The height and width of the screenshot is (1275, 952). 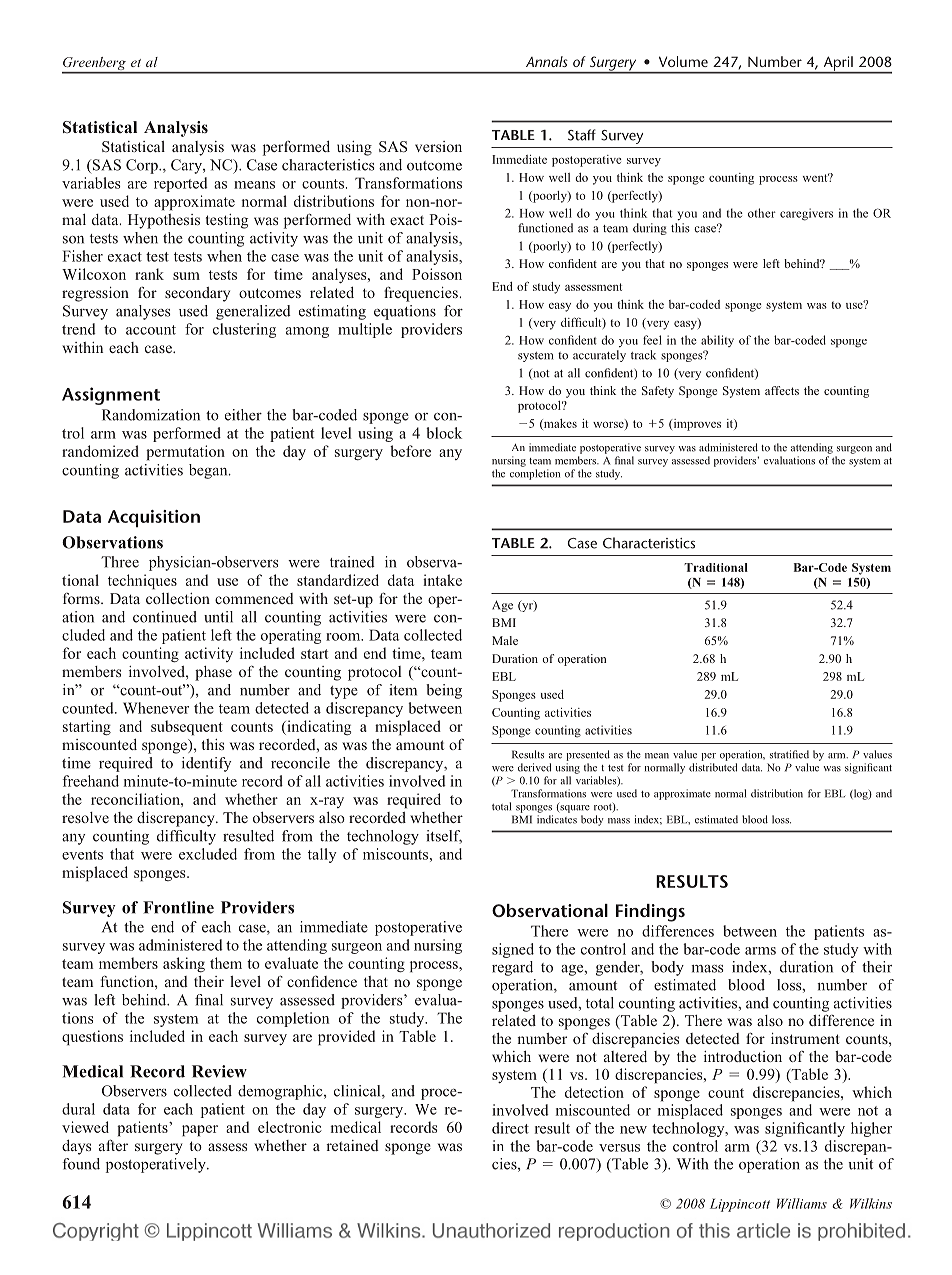 What do you see at coordinates (200, 1130) in the screenshot?
I see `paper` at bounding box center [200, 1130].
